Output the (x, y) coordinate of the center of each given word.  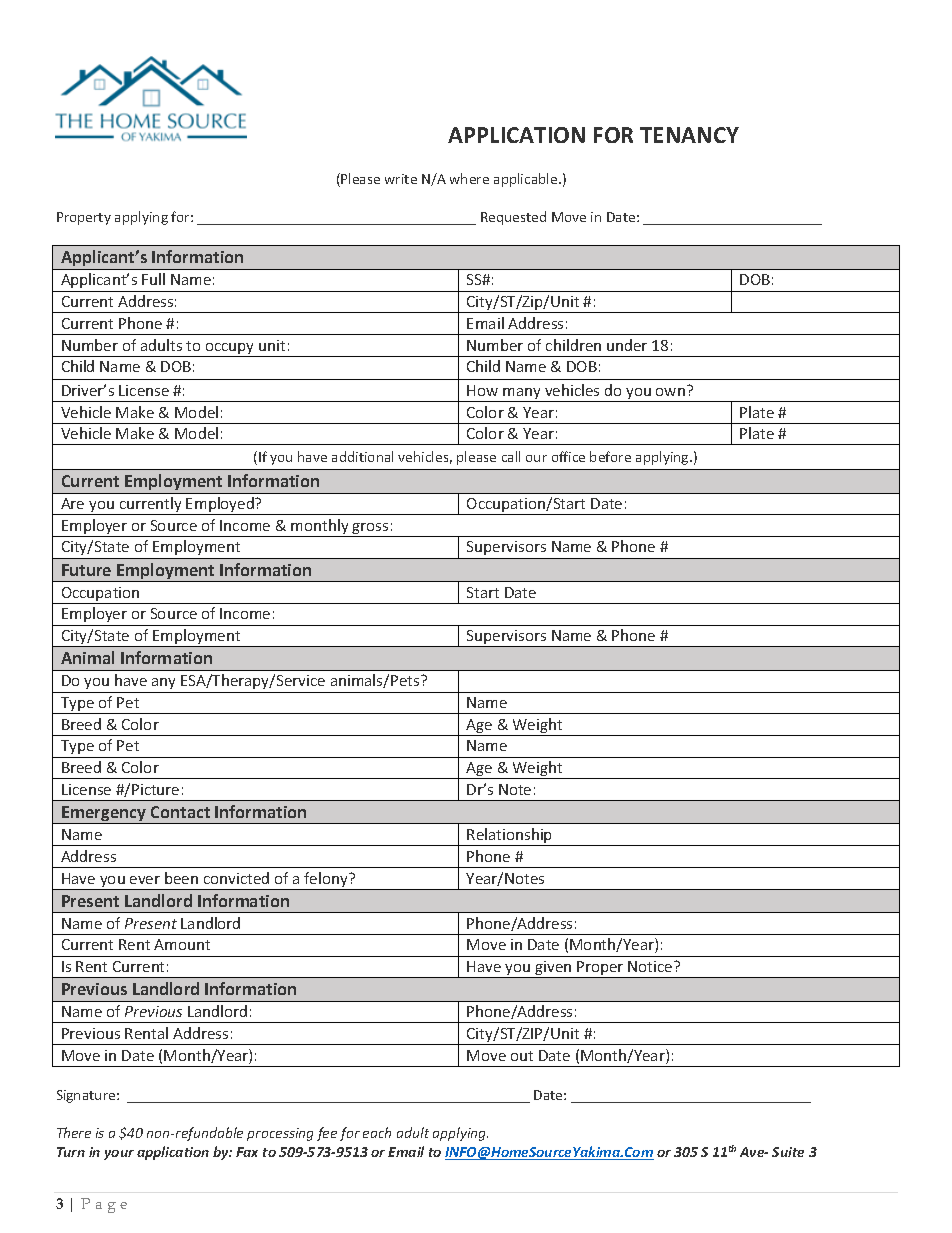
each (377, 1132)
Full (153, 279)
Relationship (510, 837)
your (119, 1155)
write (401, 179)
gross (371, 530)
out (522, 1056)
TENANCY (689, 135)
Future (86, 570)
